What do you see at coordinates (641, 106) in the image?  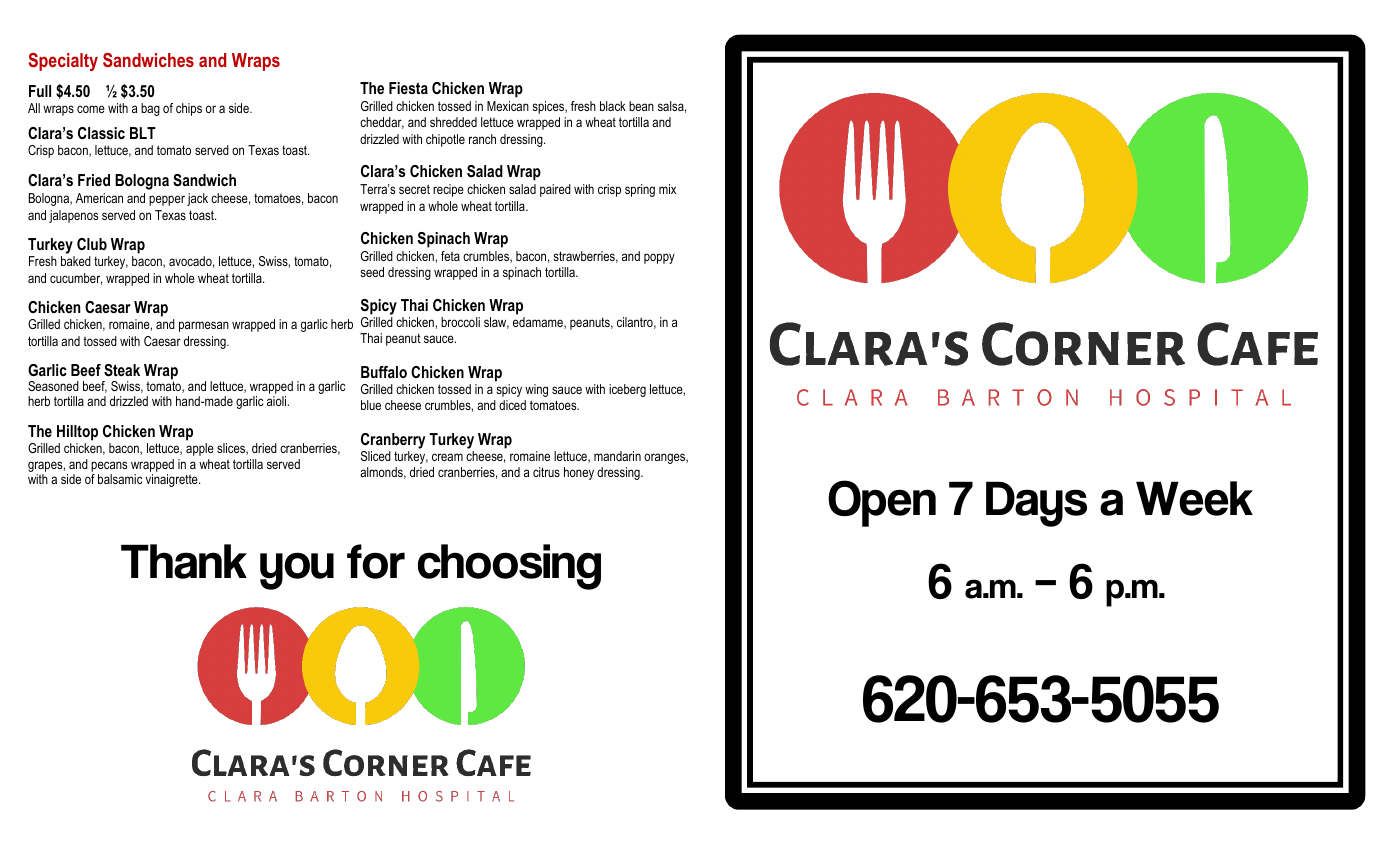 I see `bean` at bounding box center [641, 106].
